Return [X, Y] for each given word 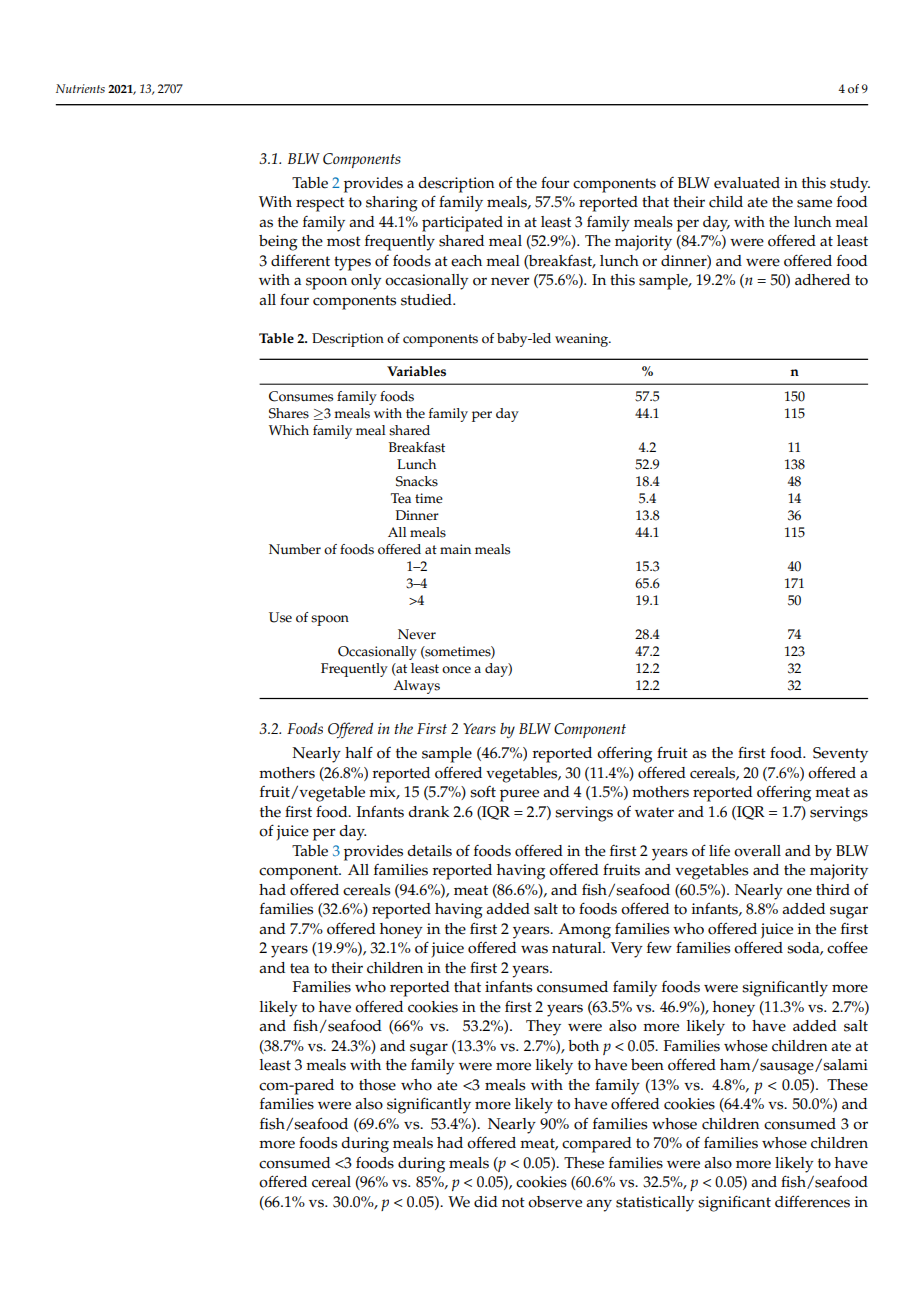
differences [812, 1201]
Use [280, 617]
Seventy [840, 755]
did [486, 1201]
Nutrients [80, 88]
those [377, 1085]
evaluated [747, 183]
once [456, 670]
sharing [392, 204]
